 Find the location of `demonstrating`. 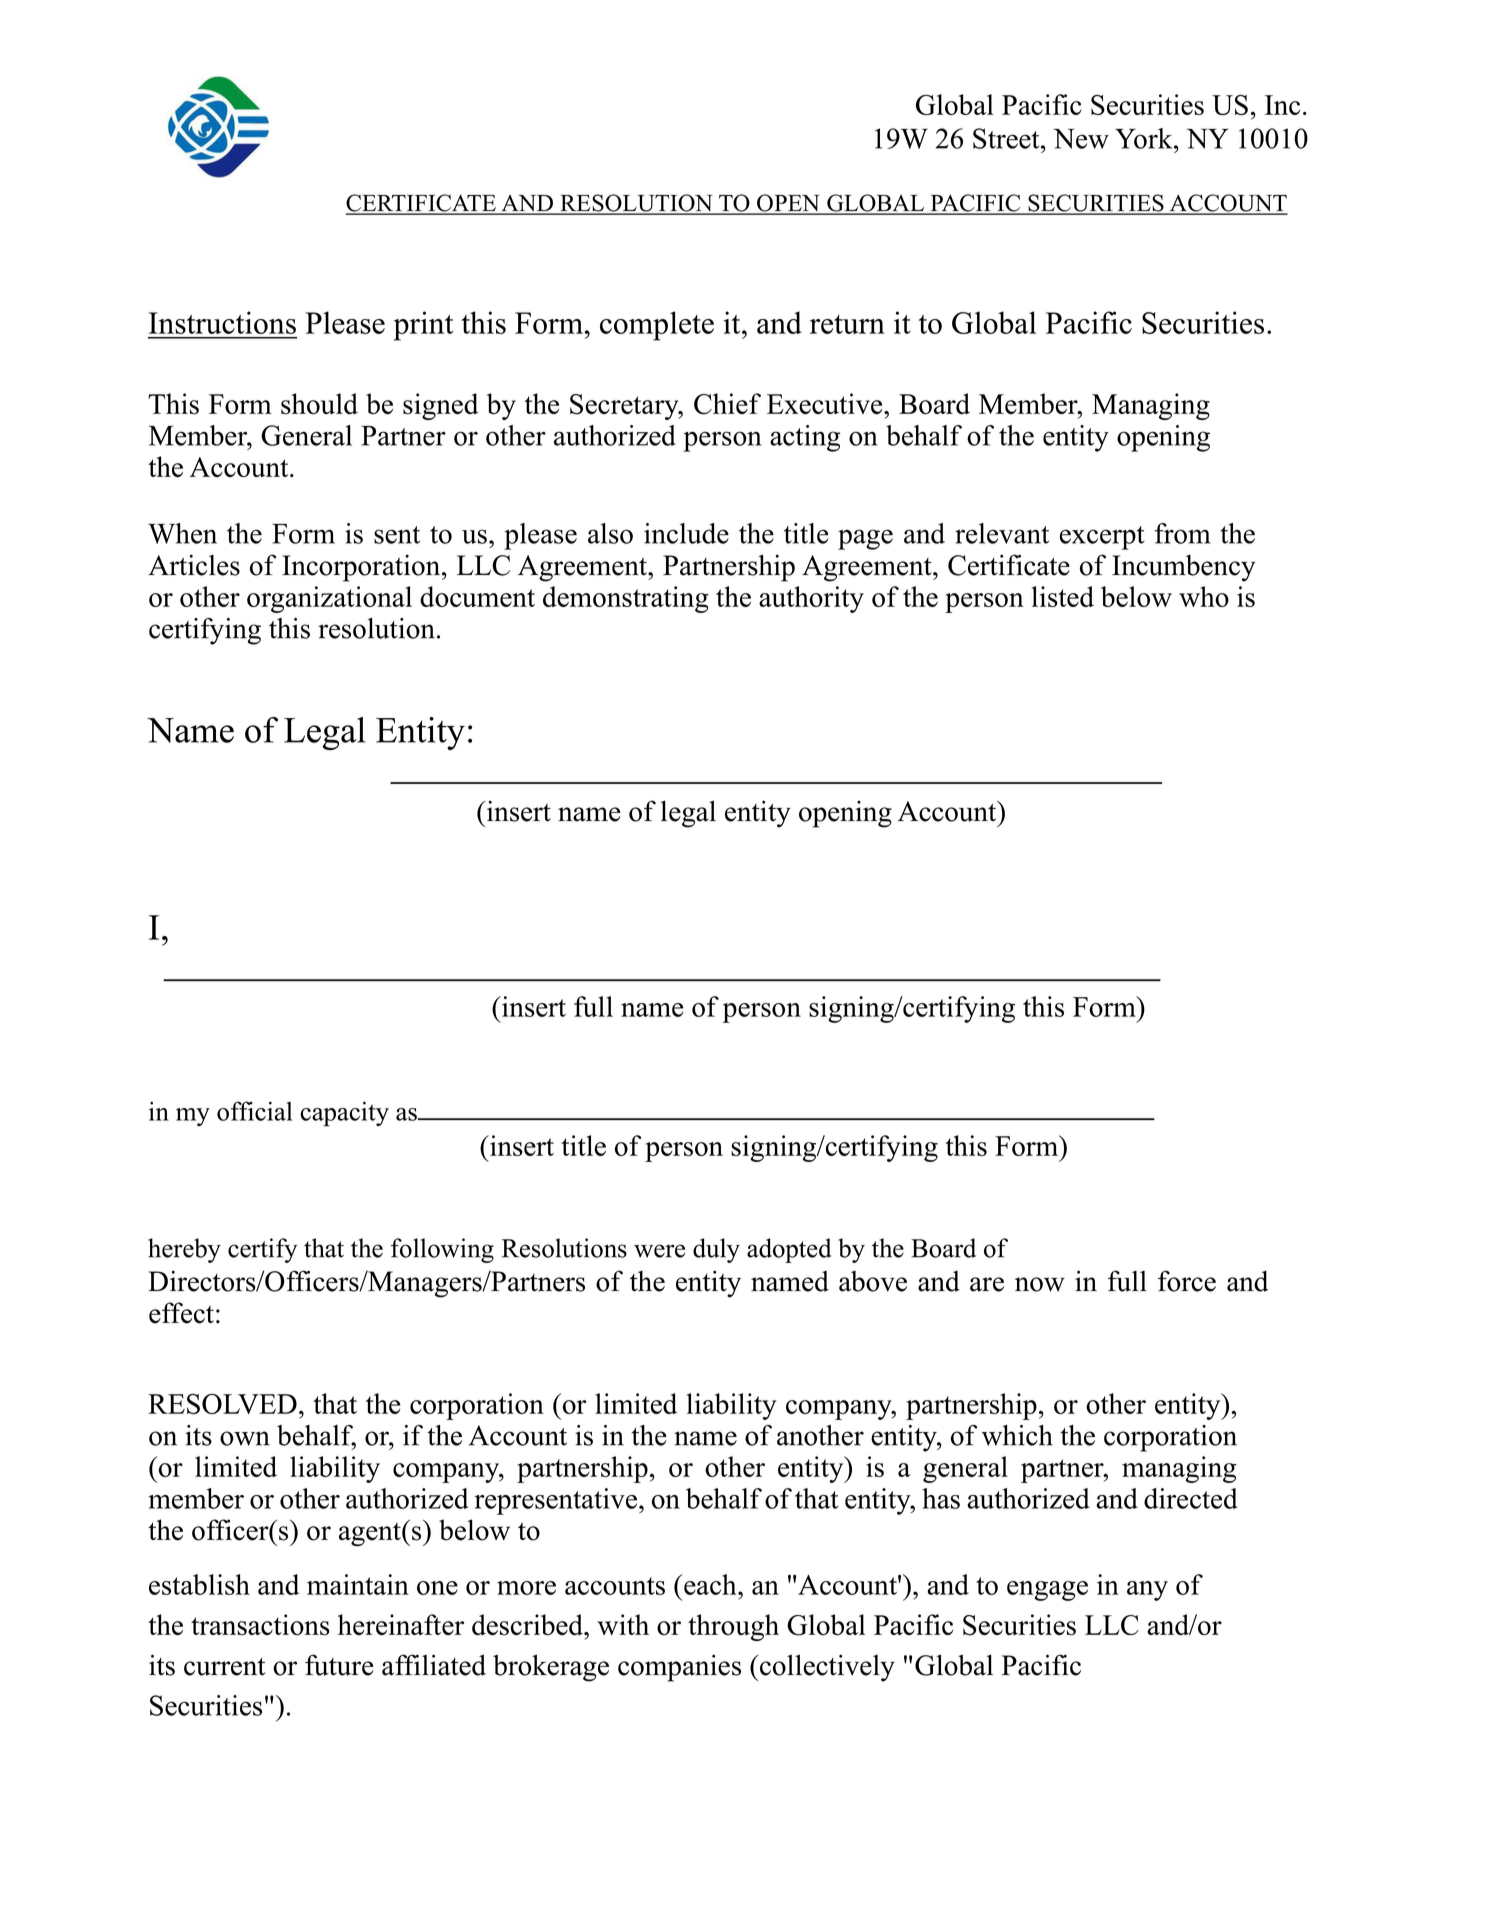

demonstrating is located at coordinates (626, 599).
